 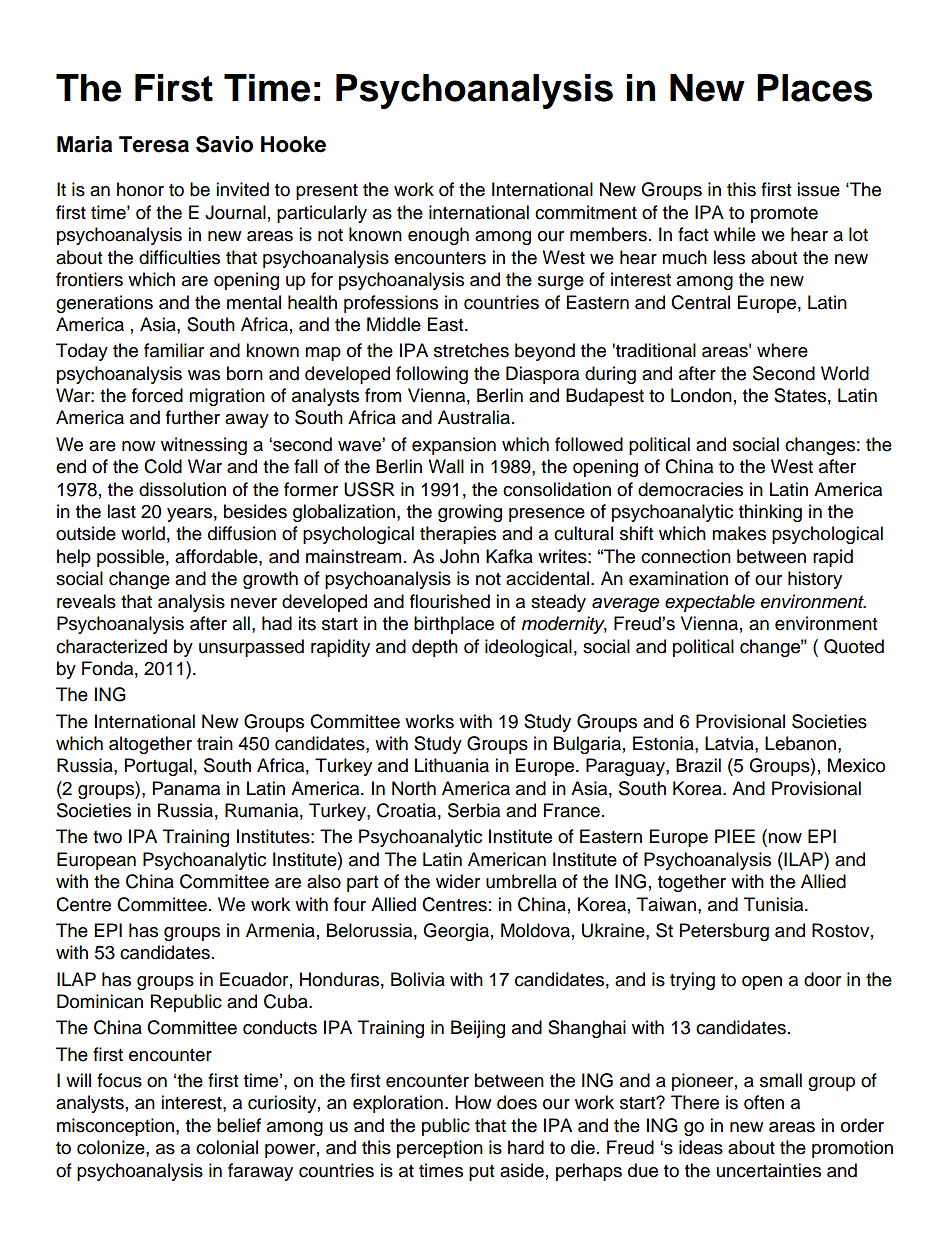 I want to click on Lithuania, so click(x=452, y=765).
